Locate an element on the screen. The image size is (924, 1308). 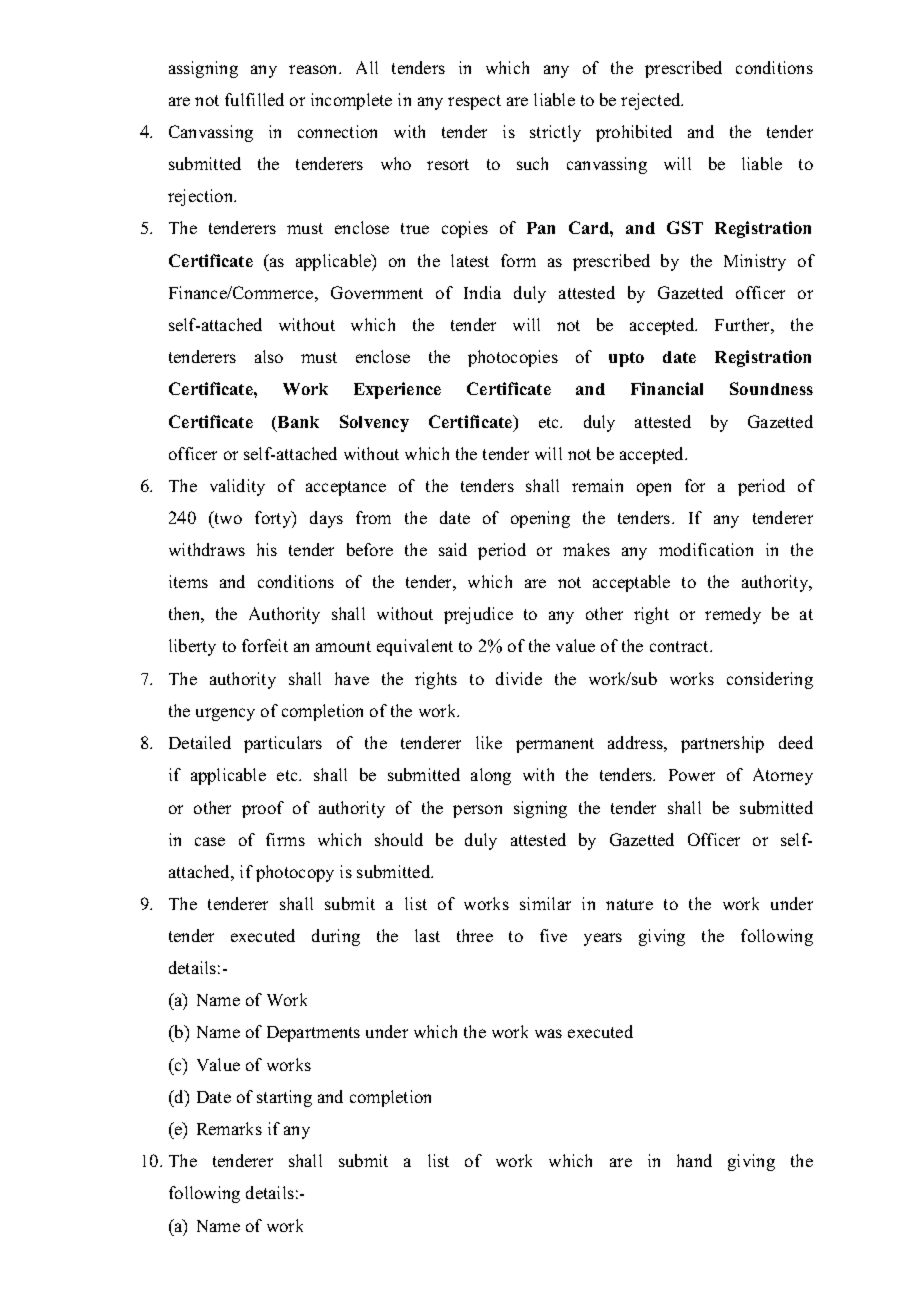
Power is located at coordinates (692, 775).
